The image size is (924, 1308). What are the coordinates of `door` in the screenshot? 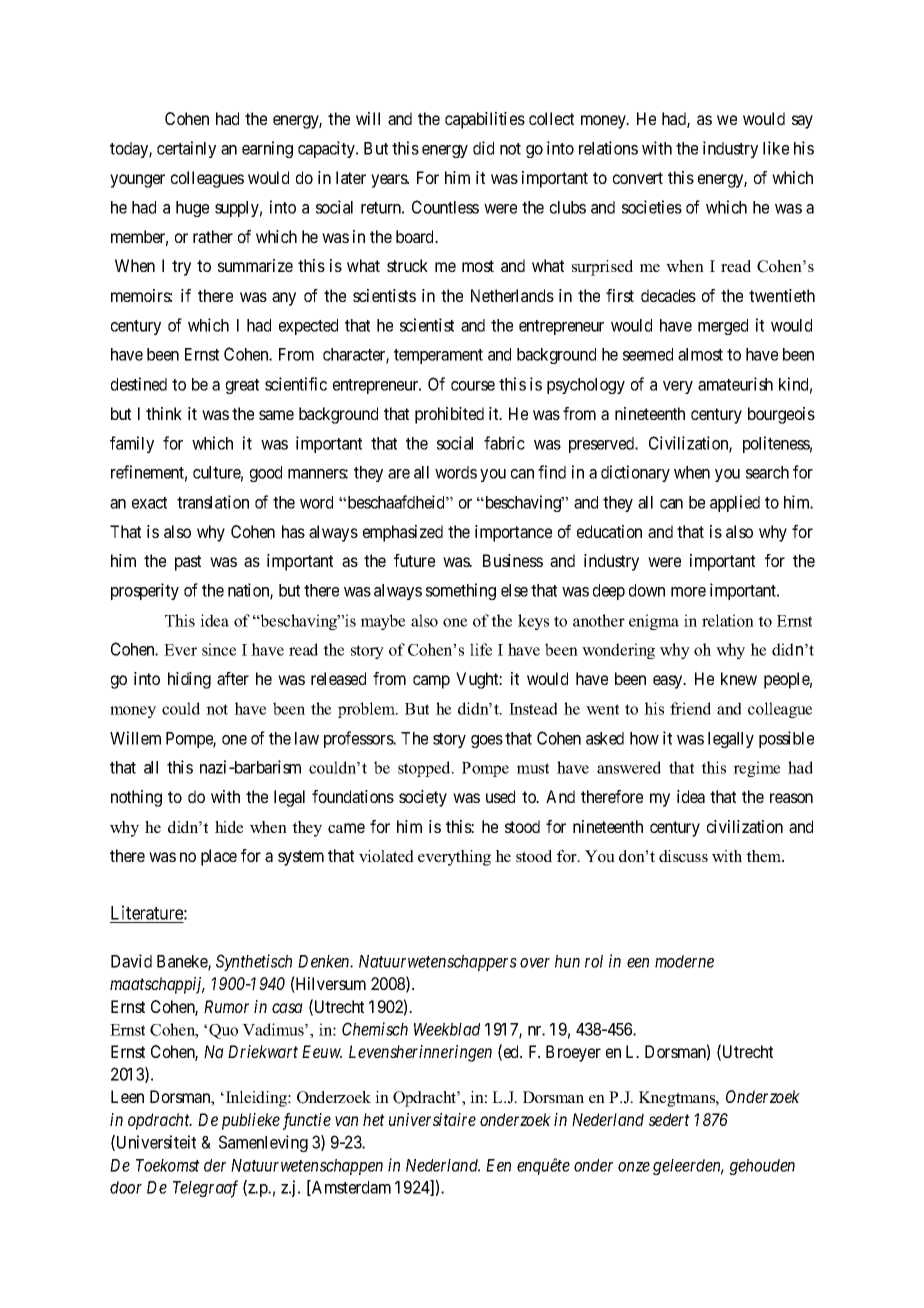 It's located at (126, 1187).
